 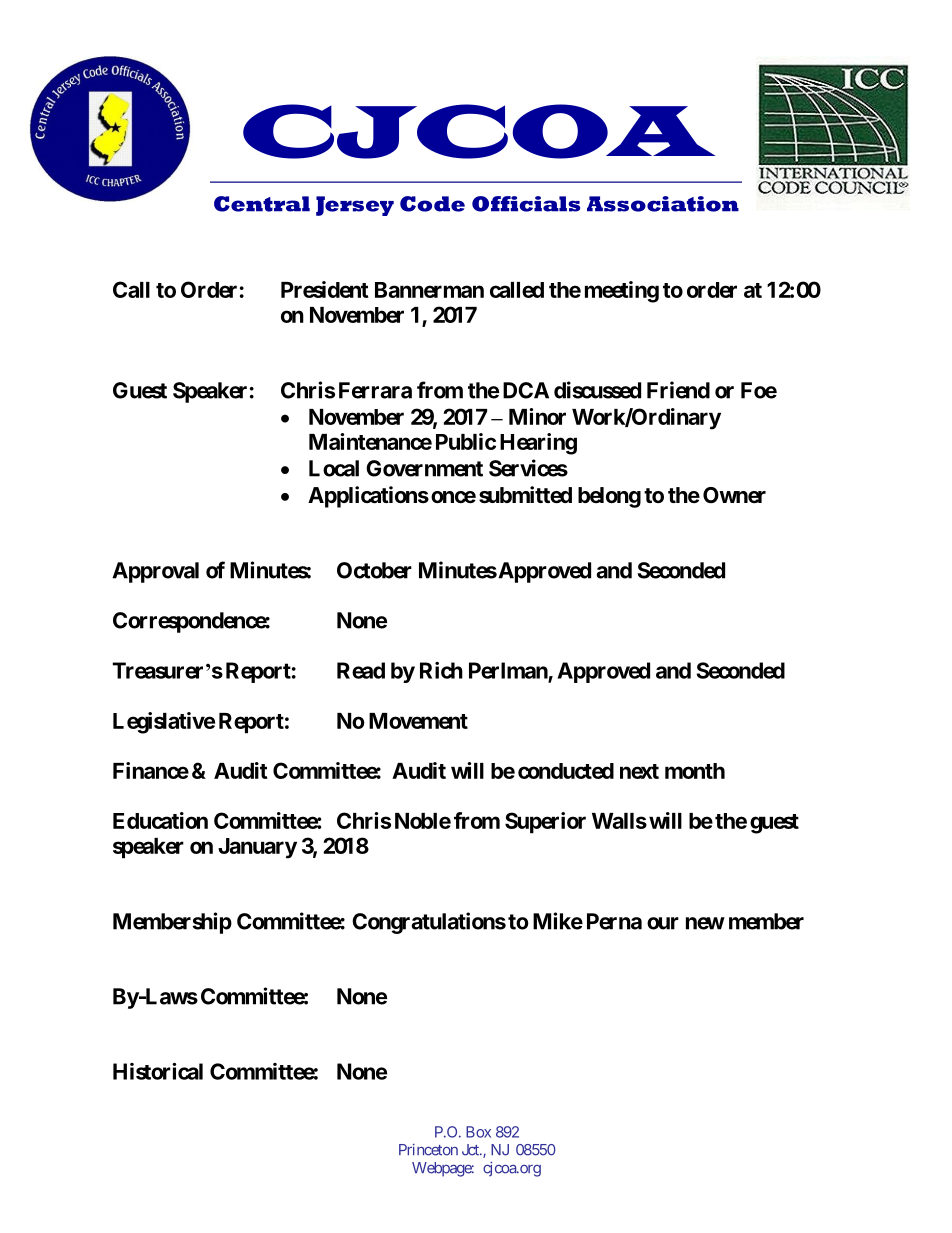 I want to click on Read, so click(x=361, y=670).
